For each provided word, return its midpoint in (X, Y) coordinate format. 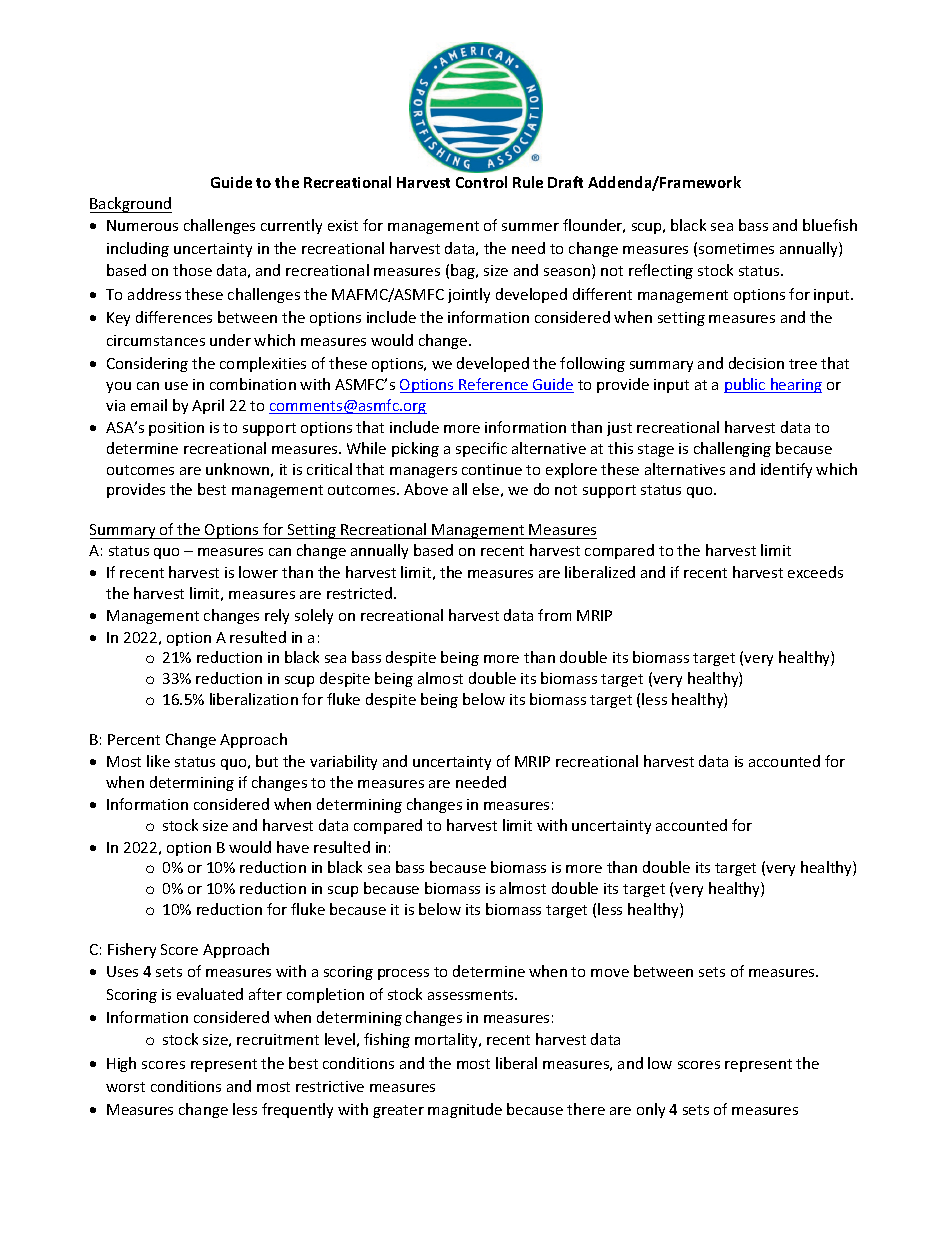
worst (125, 1087)
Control (481, 182)
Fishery (132, 950)
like (158, 761)
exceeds (815, 572)
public (746, 385)
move (610, 973)
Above (426, 489)
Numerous (142, 225)
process (403, 974)
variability (343, 762)
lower (258, 572)
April (208, 406)
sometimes (736, 248)
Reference (494, 385)
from (554, 615)
